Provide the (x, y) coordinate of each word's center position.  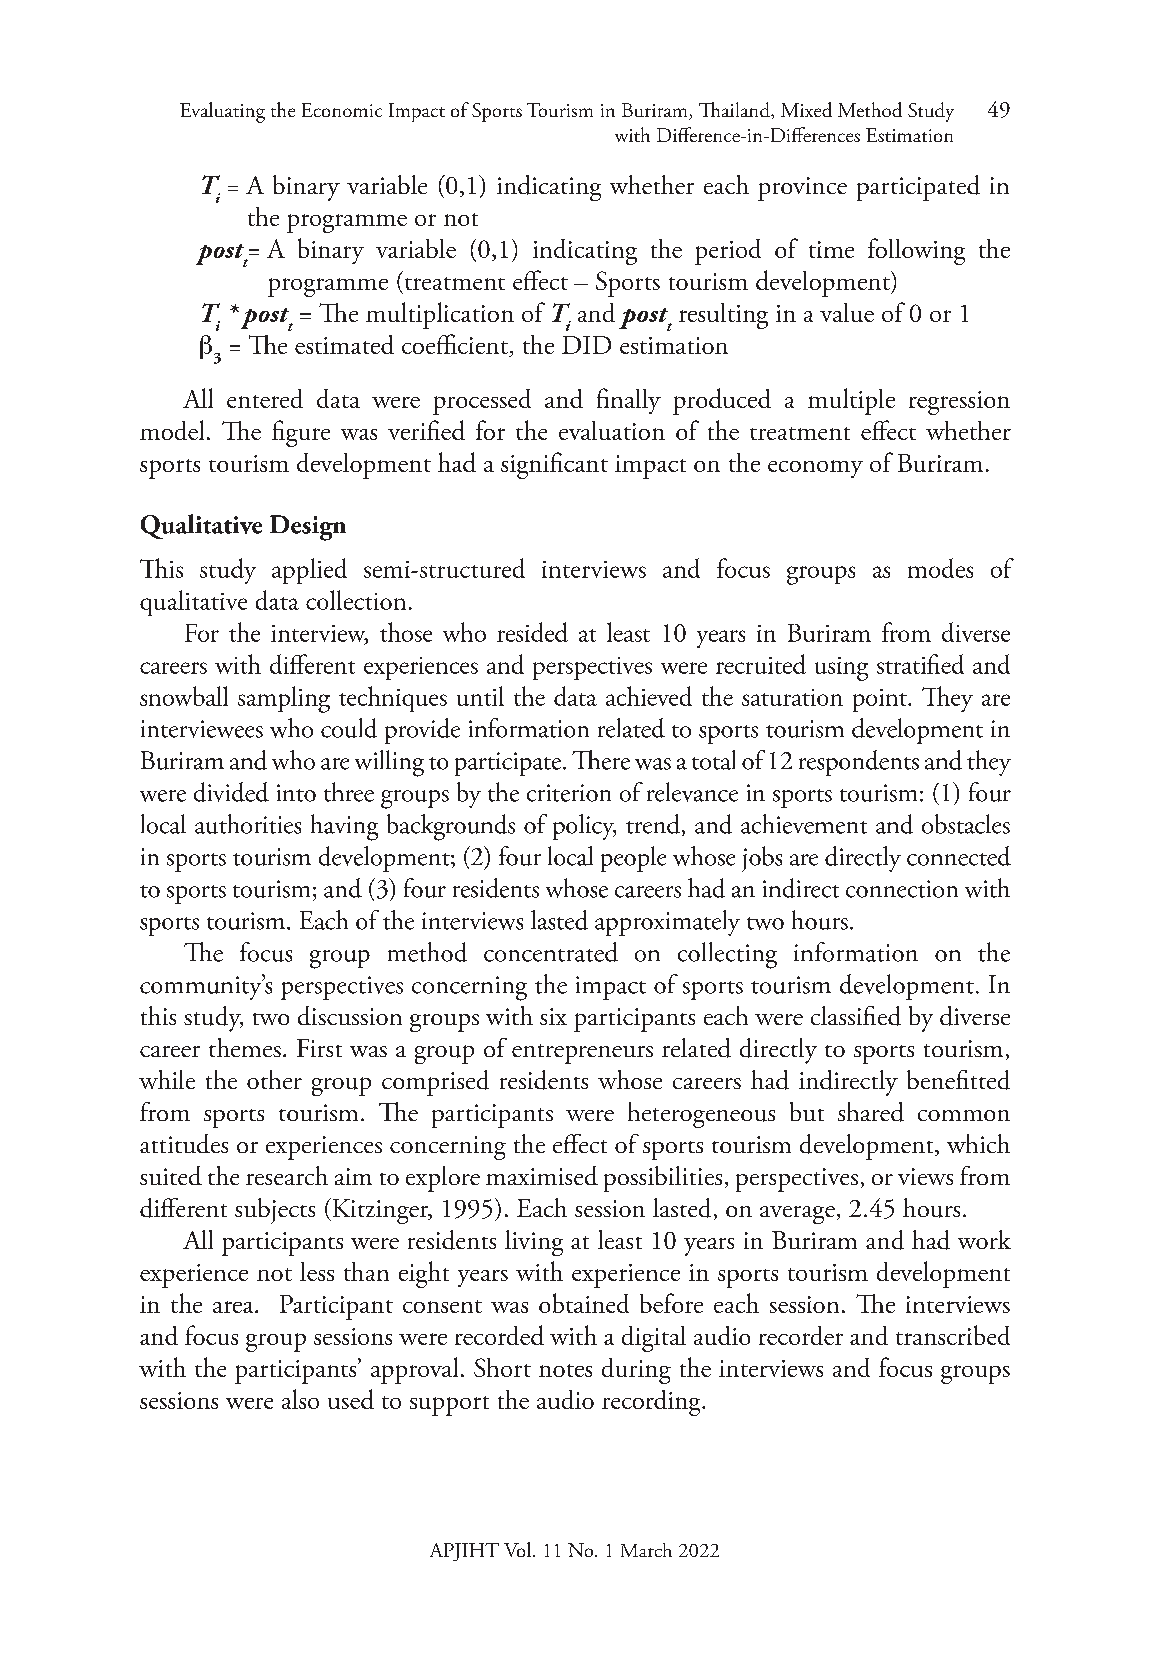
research (287, 1175)
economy (815, 469)
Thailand (735, 109)
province (802, 189)
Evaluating (222, 112)
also (300, 1399)
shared (871, 1112)
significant (554, 465)
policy (584, 827)
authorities (248, 824)
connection (902, 889)
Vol (519, 1549)
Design (308, 528)
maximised (542, 1175)
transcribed (953, 1335)
